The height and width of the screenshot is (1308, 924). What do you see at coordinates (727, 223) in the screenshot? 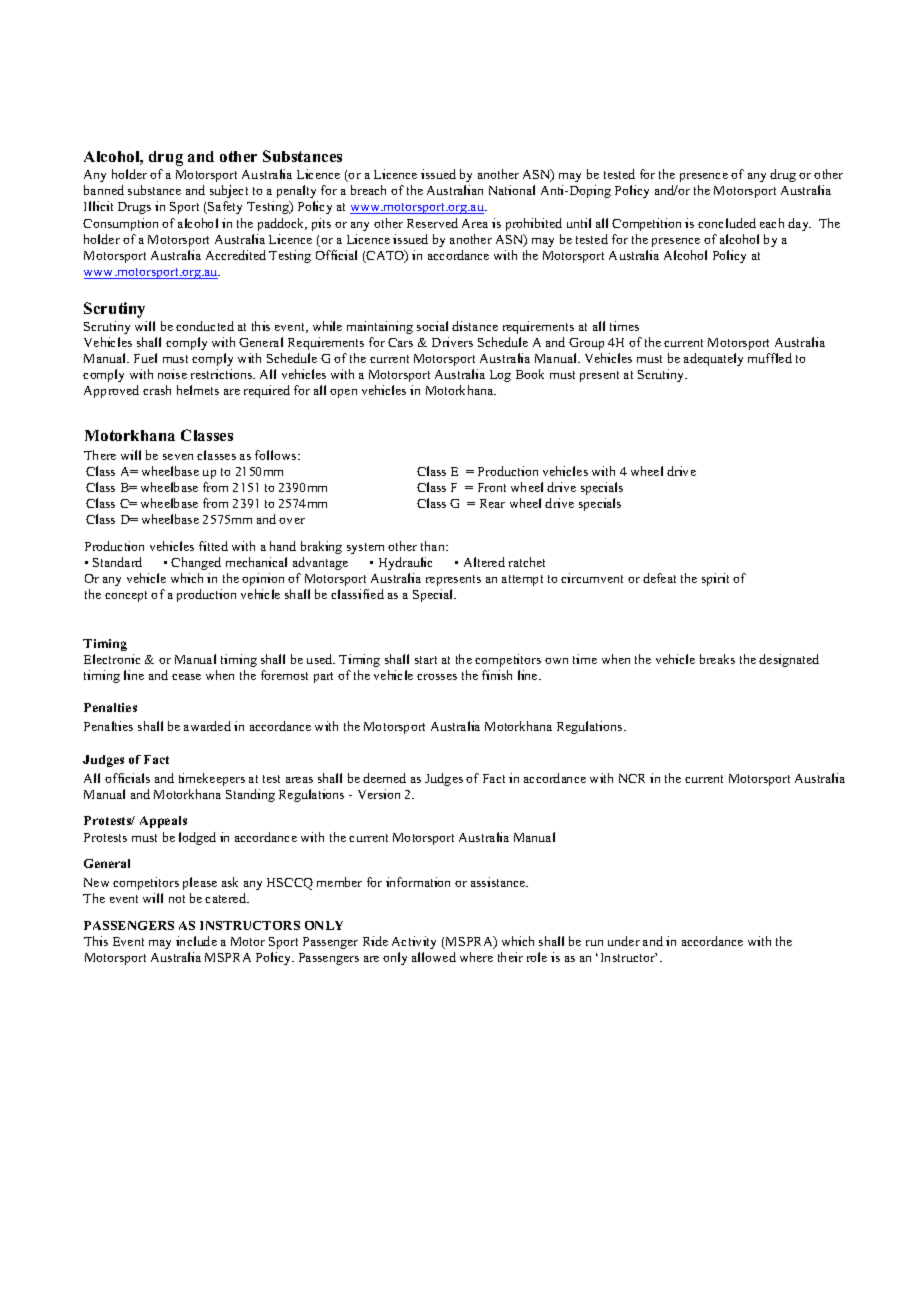
I see `concluded` at bounding box center [727, 223].
